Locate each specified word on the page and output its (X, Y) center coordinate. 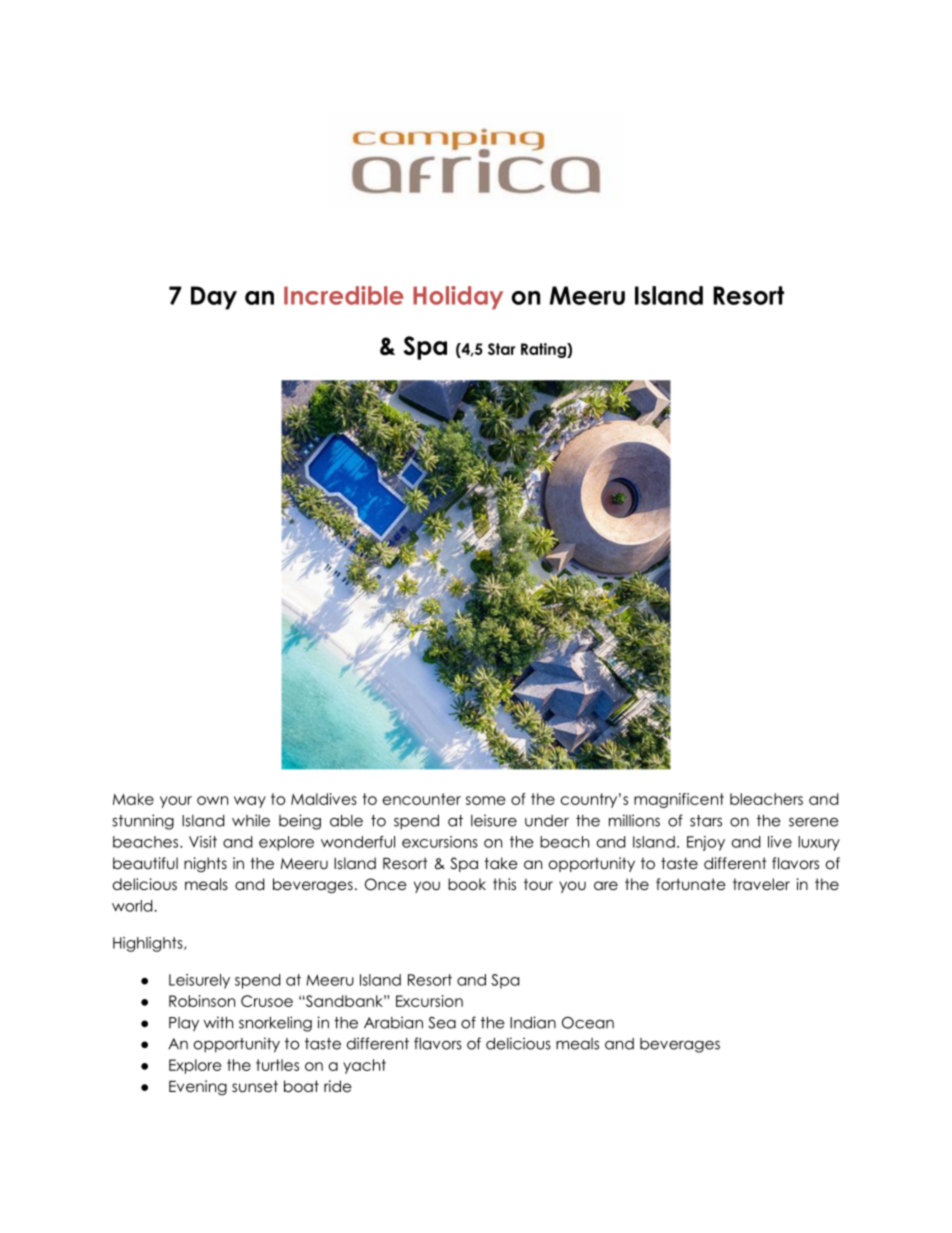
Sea (442, 1023)
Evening (198, 1088)
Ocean (588, 1023)
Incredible (344, 295)
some (485, 800)
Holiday (458, 297)
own (212, 800)
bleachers (766, 799)
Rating (544, 350)
